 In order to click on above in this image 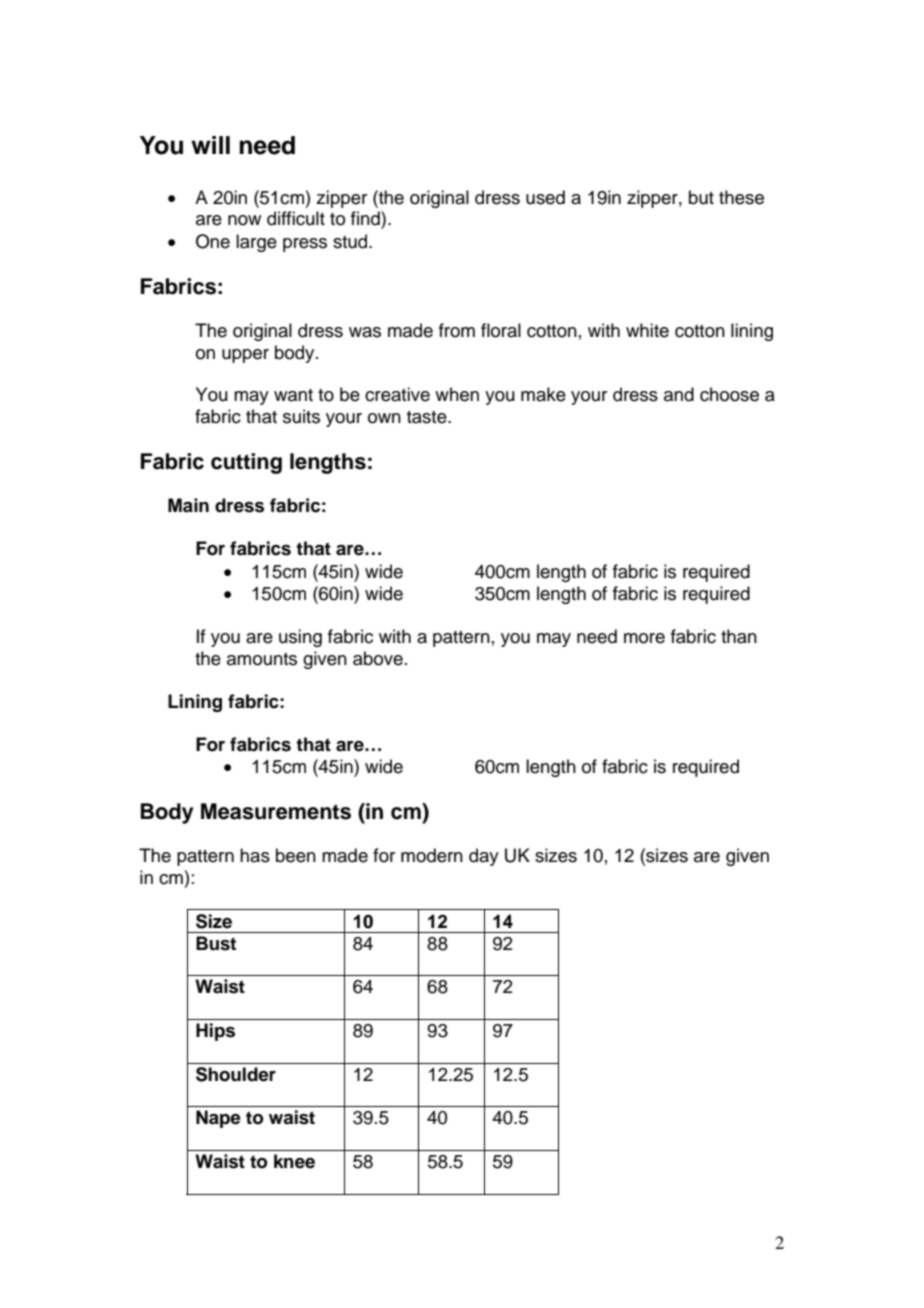, I will do `click(378, 658)`.
